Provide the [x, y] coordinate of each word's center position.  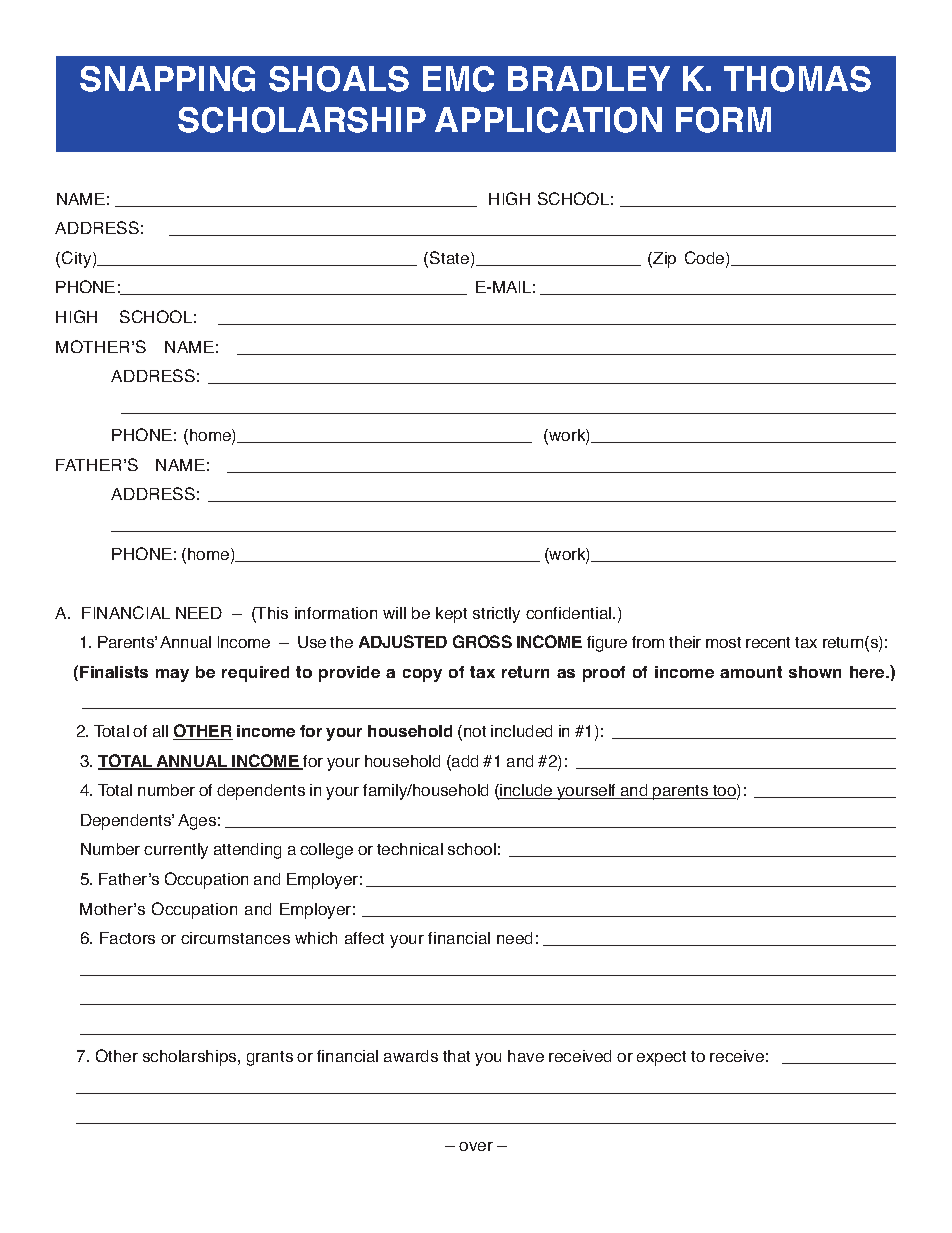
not [475, 731]
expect [661, 1058]
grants [270, 1058]
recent [768, 642]
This [271, 614]
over [476, 1146]
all [160, 731]
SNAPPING [167, 79]
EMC [458, 79]
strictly [496, 615]
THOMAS [797, 79]
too [724, 791]
